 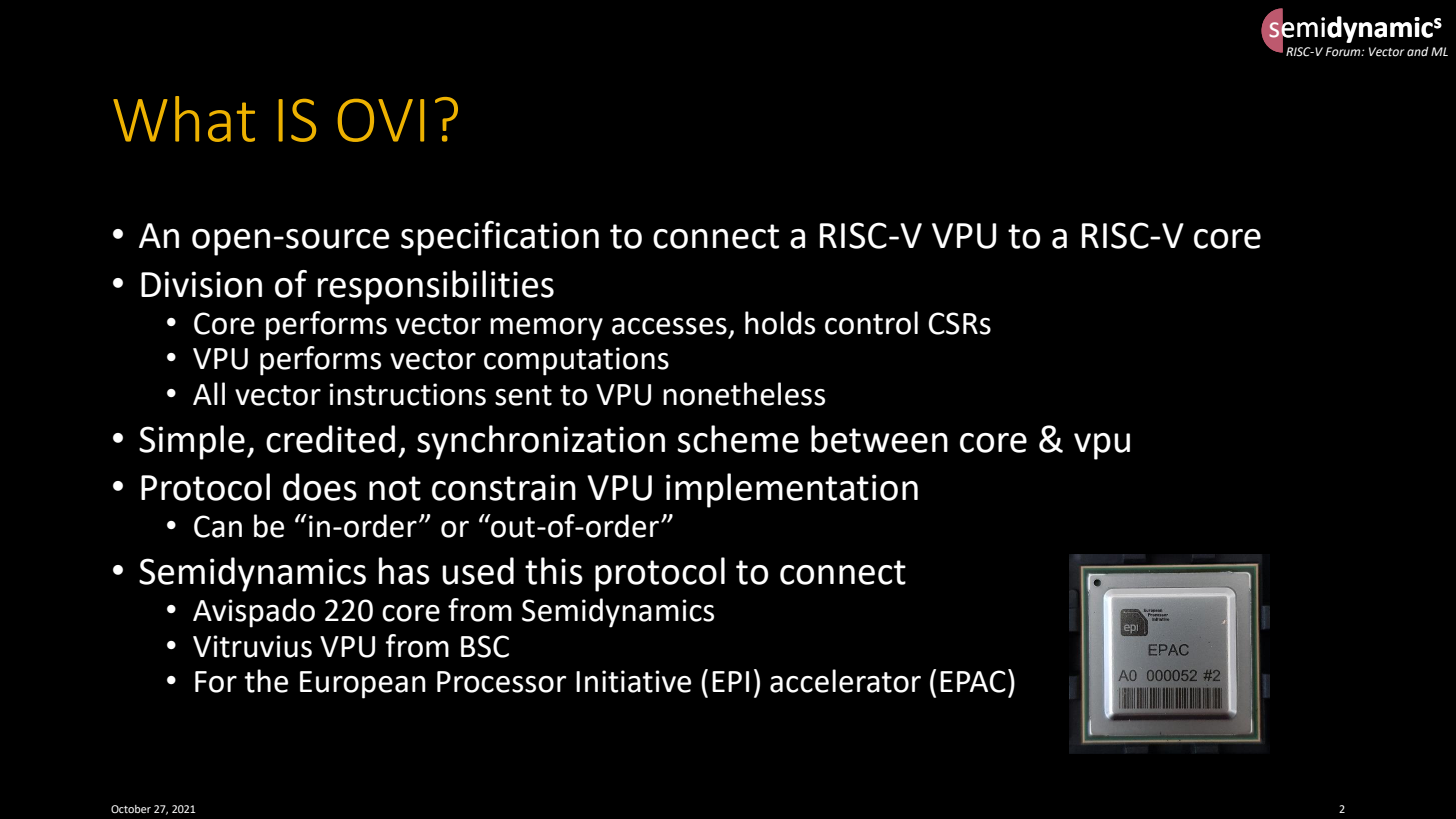 I want to click on OVI, so click(x=381, y=120).
